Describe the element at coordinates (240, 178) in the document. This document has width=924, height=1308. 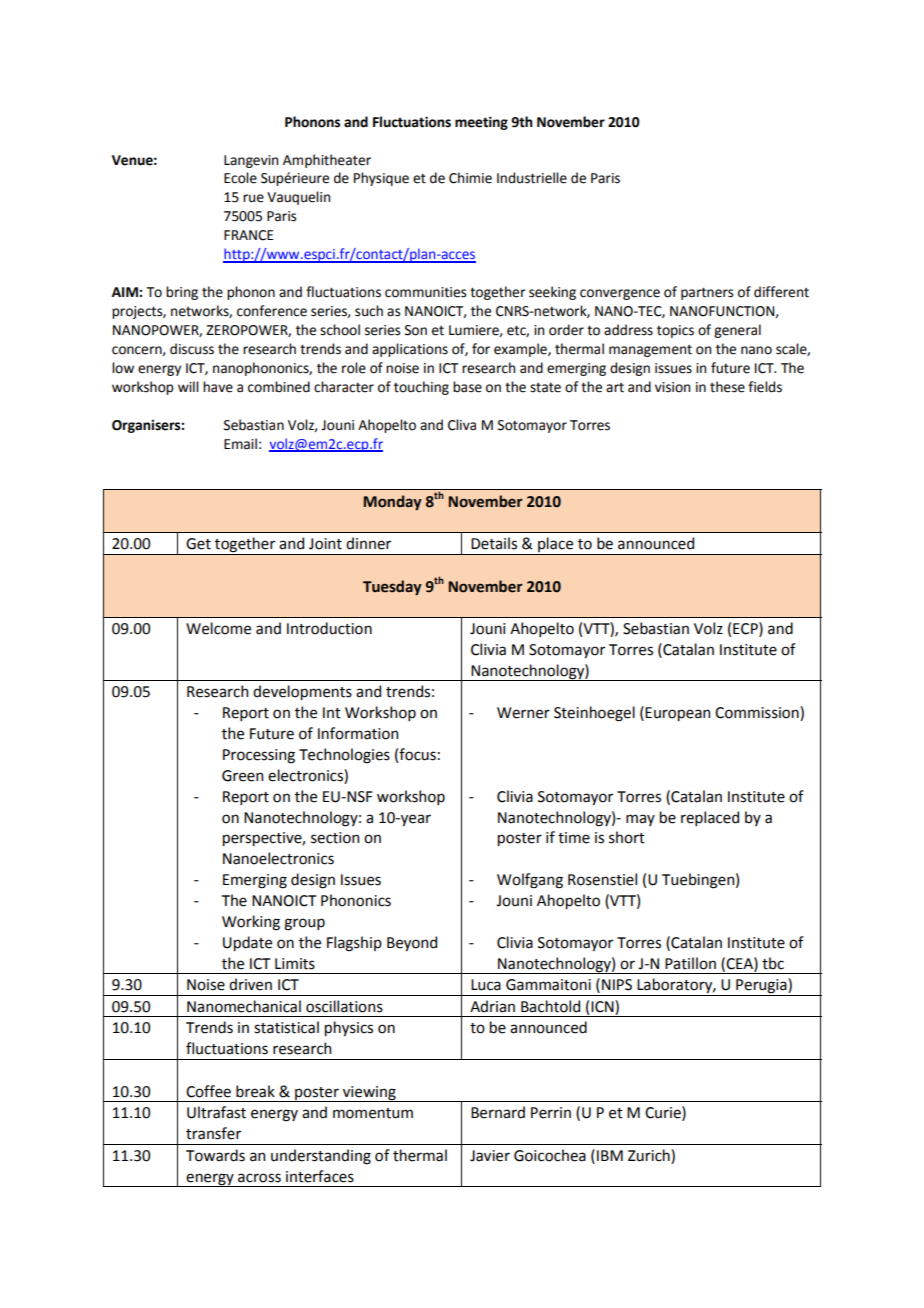
I see `Ecole` at that location.
